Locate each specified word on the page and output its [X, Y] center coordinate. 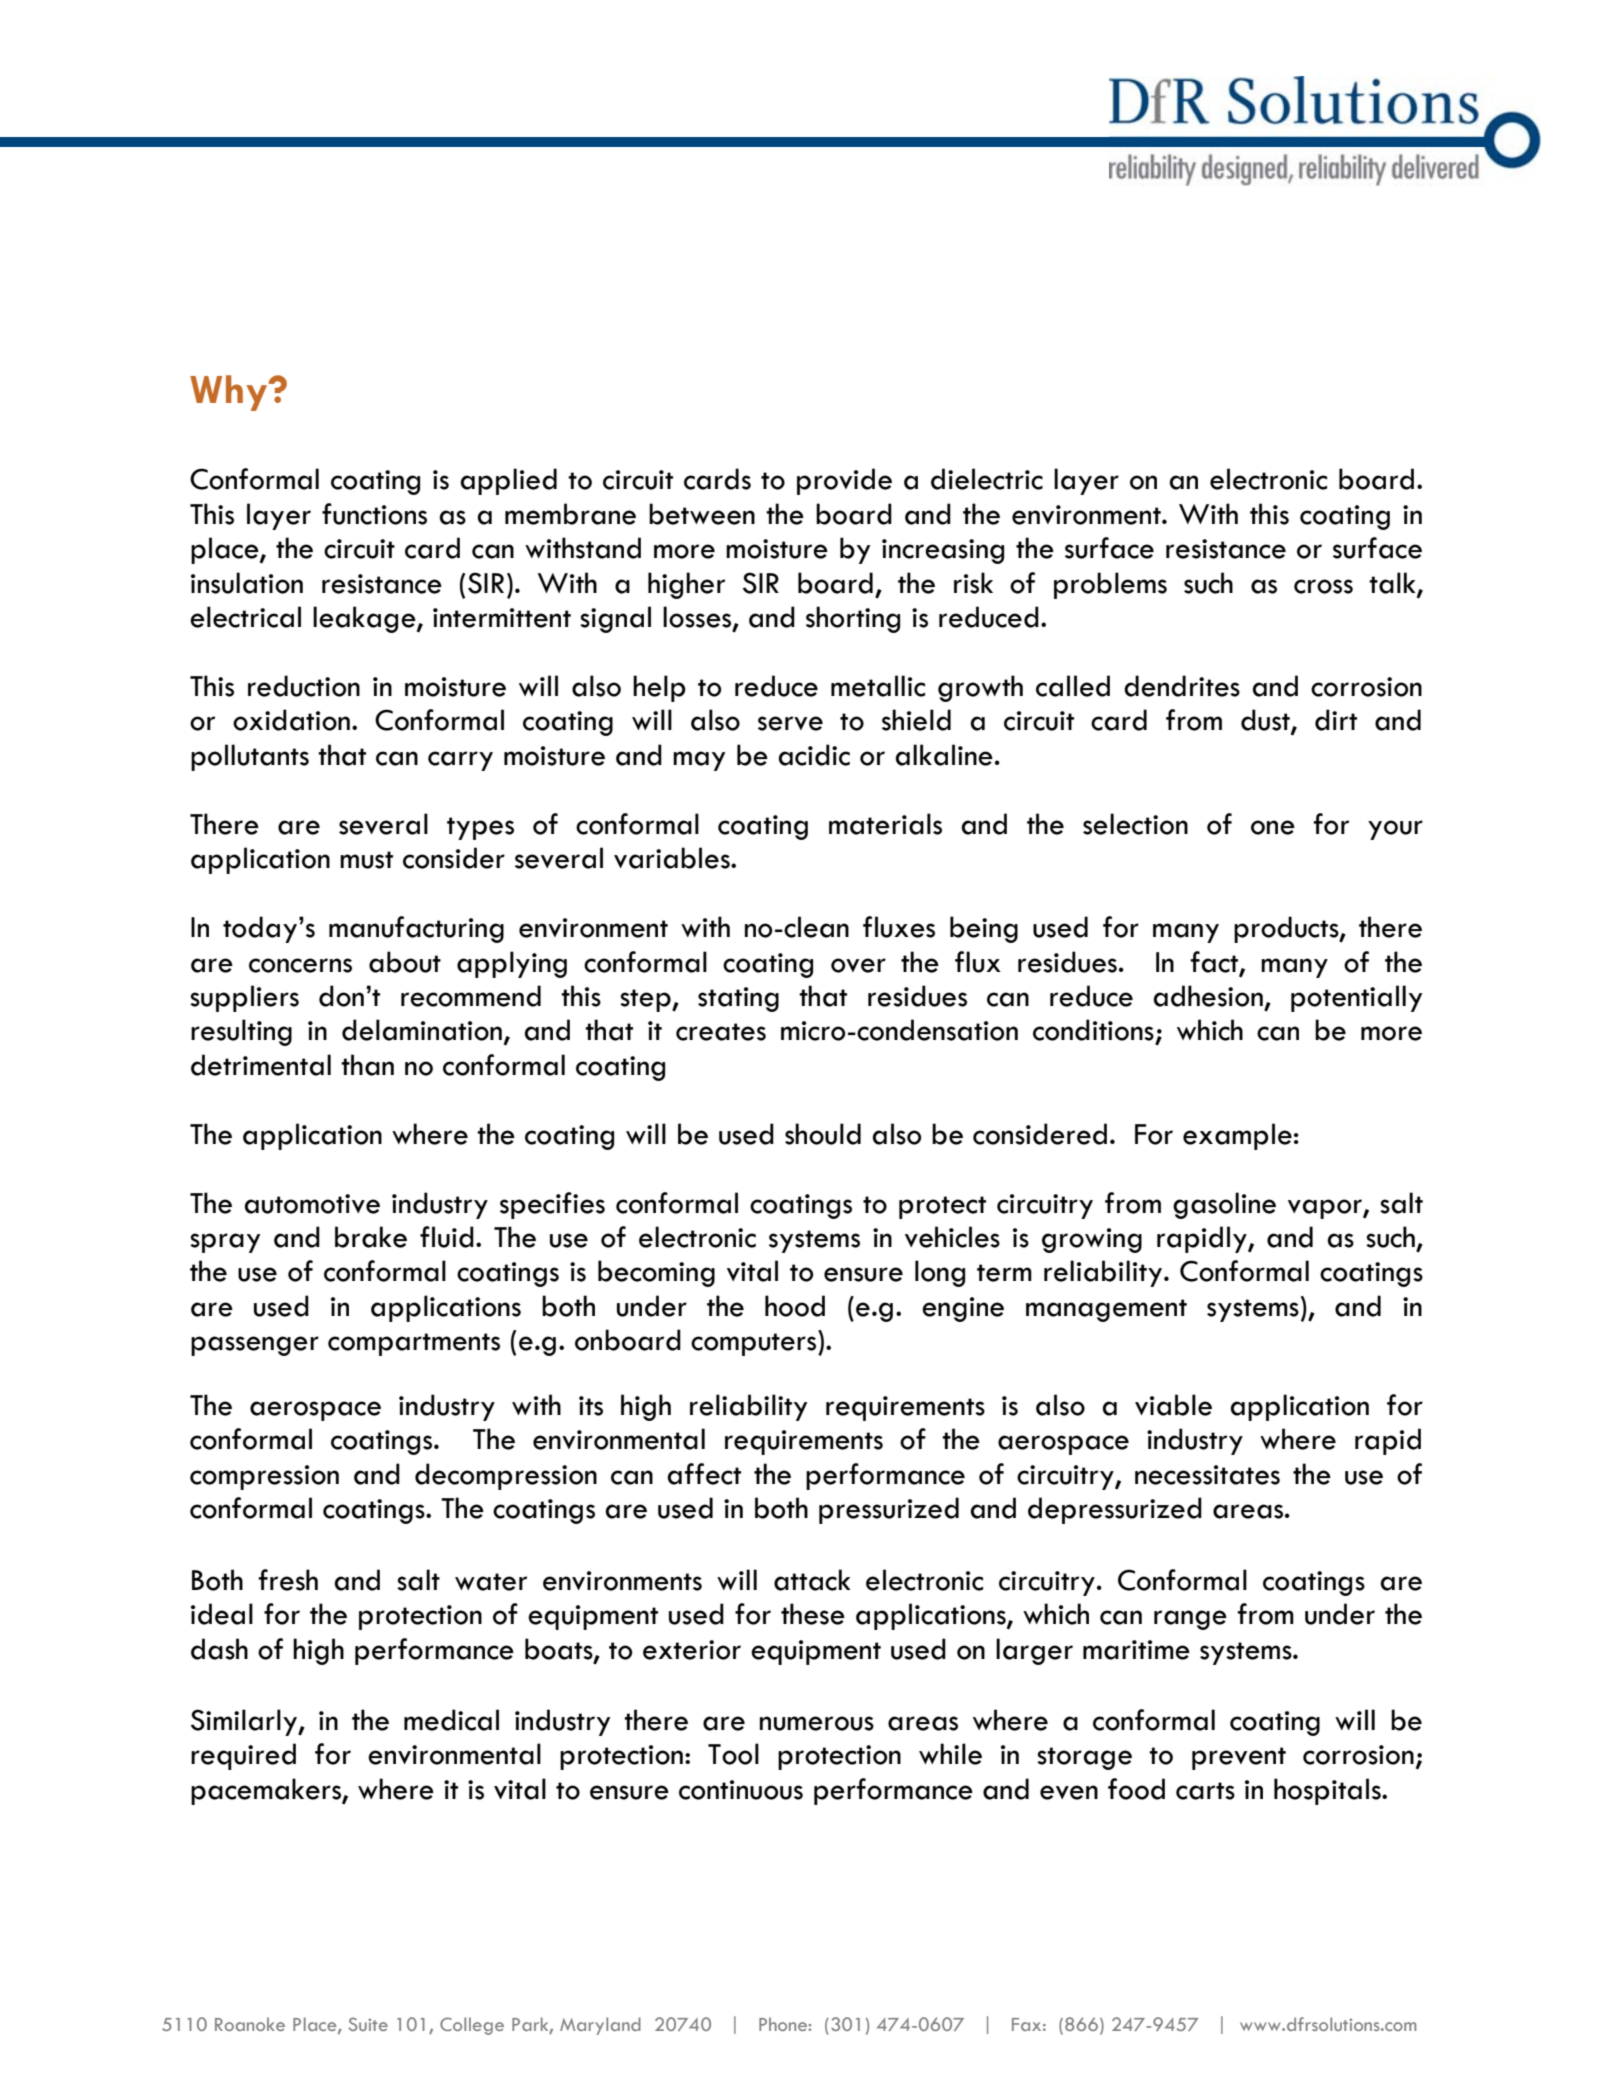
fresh [288, 1580]
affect [704, 1474]
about [405, 962]
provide [844, 481]
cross [1323, 586]
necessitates [1207, 1475]
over [858, 965]
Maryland [600, 2026]
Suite [368, 2024]
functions [374, 514]
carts [1205, 1791]
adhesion [1208, 996]
